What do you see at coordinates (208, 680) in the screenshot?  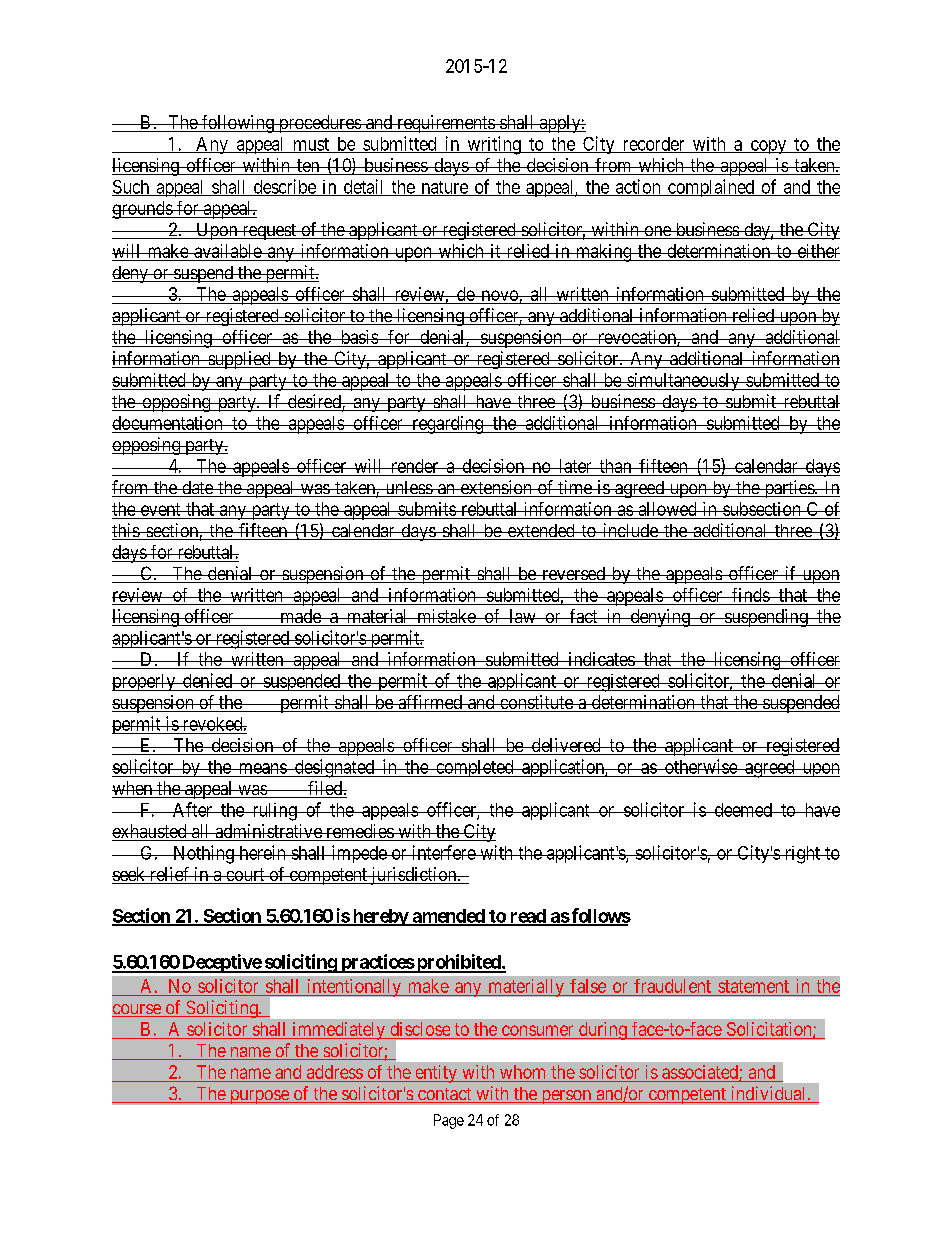 I see `denied` at bounding box center [208, 680].
